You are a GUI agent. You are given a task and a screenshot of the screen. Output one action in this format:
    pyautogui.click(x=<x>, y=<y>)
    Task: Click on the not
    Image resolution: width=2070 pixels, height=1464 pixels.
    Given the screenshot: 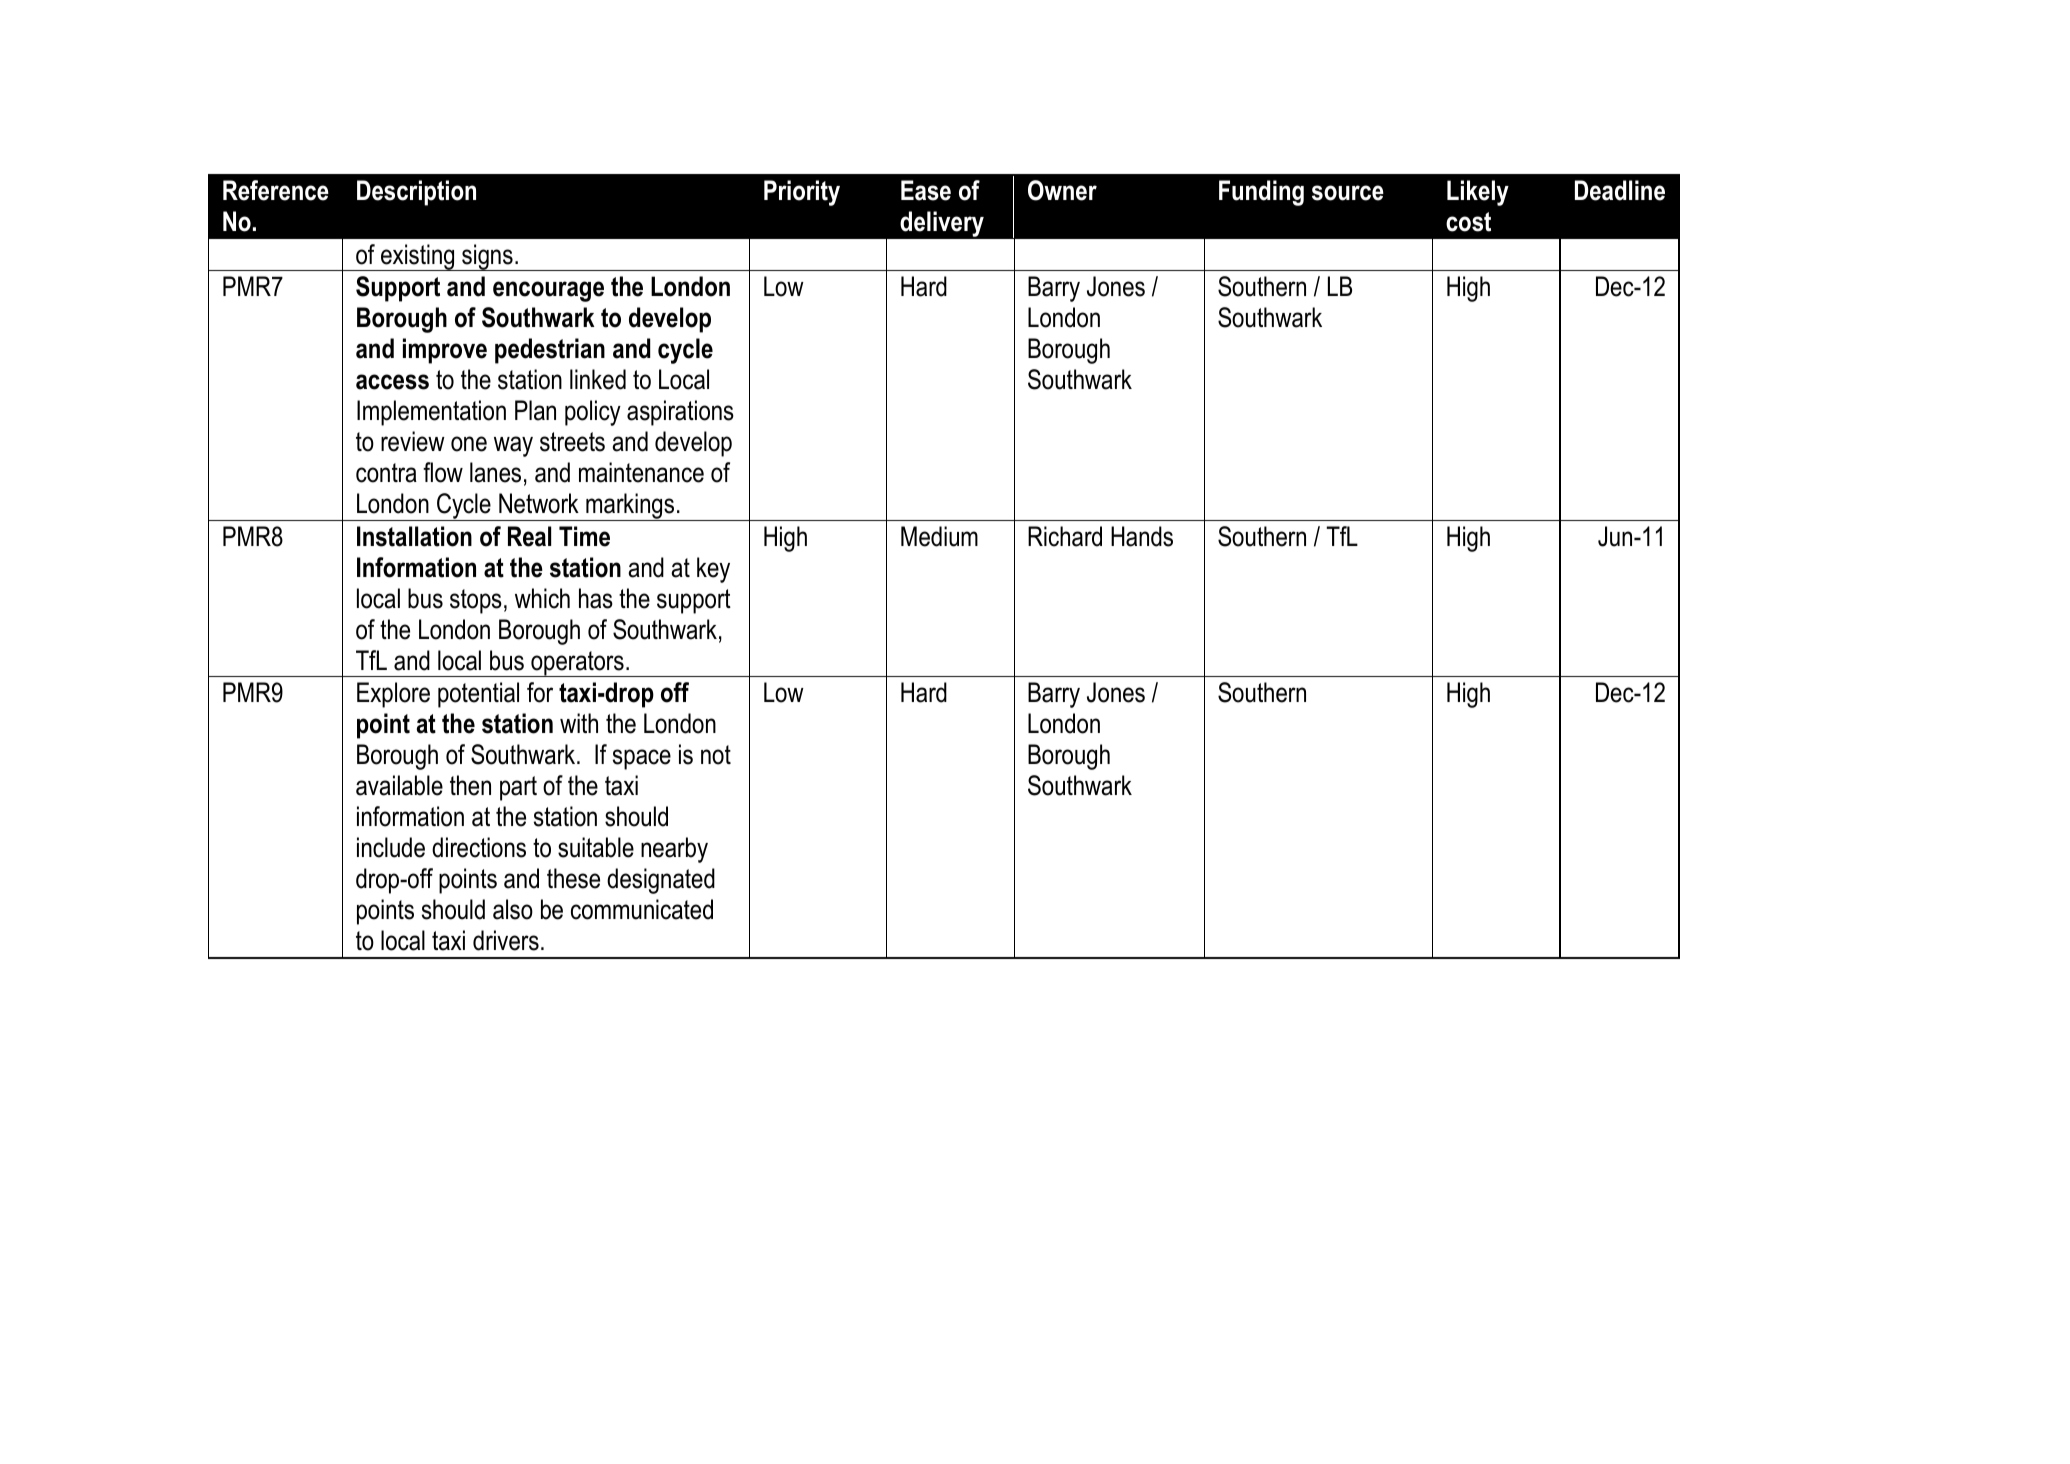 What is the action you would take?
    pyautogui.click(x=716, y=755)
